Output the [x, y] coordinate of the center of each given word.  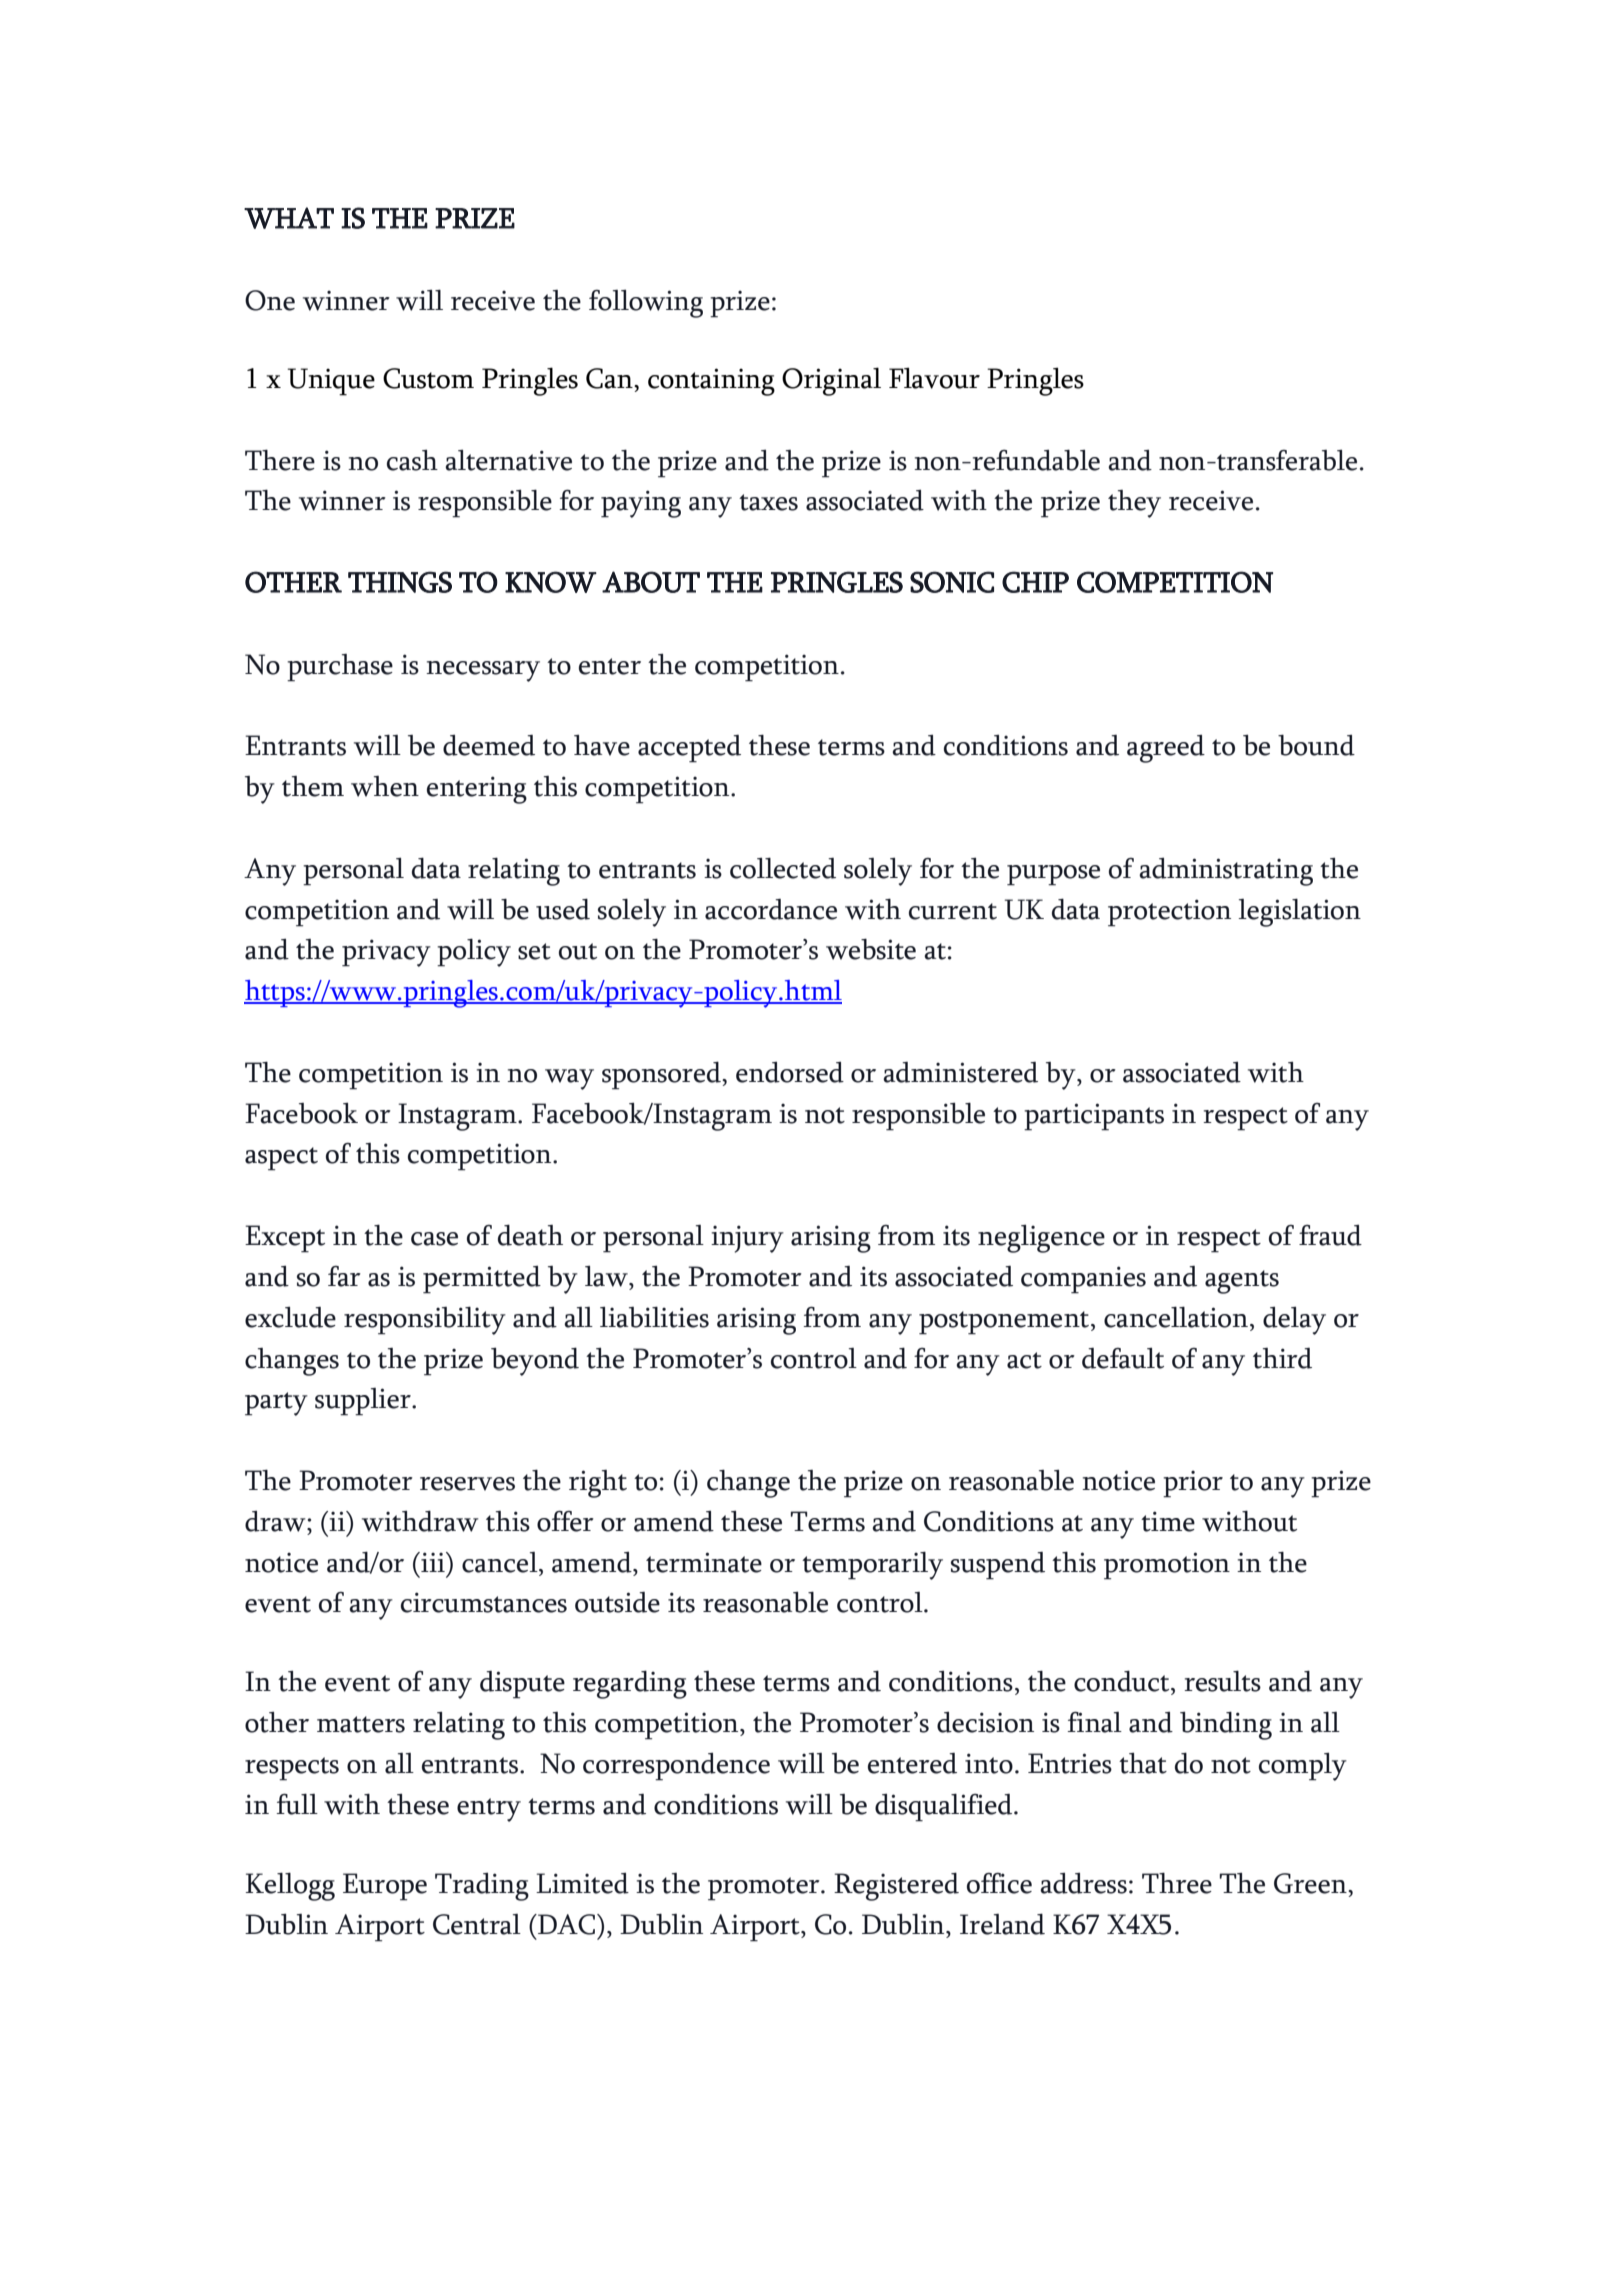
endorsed [790, 1072]
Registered [896, 1886]
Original [831, 381]
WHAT [289, 218]
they [1134, 504]
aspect [281, 1159]
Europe [385, 1887]
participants [1094, 1117]
